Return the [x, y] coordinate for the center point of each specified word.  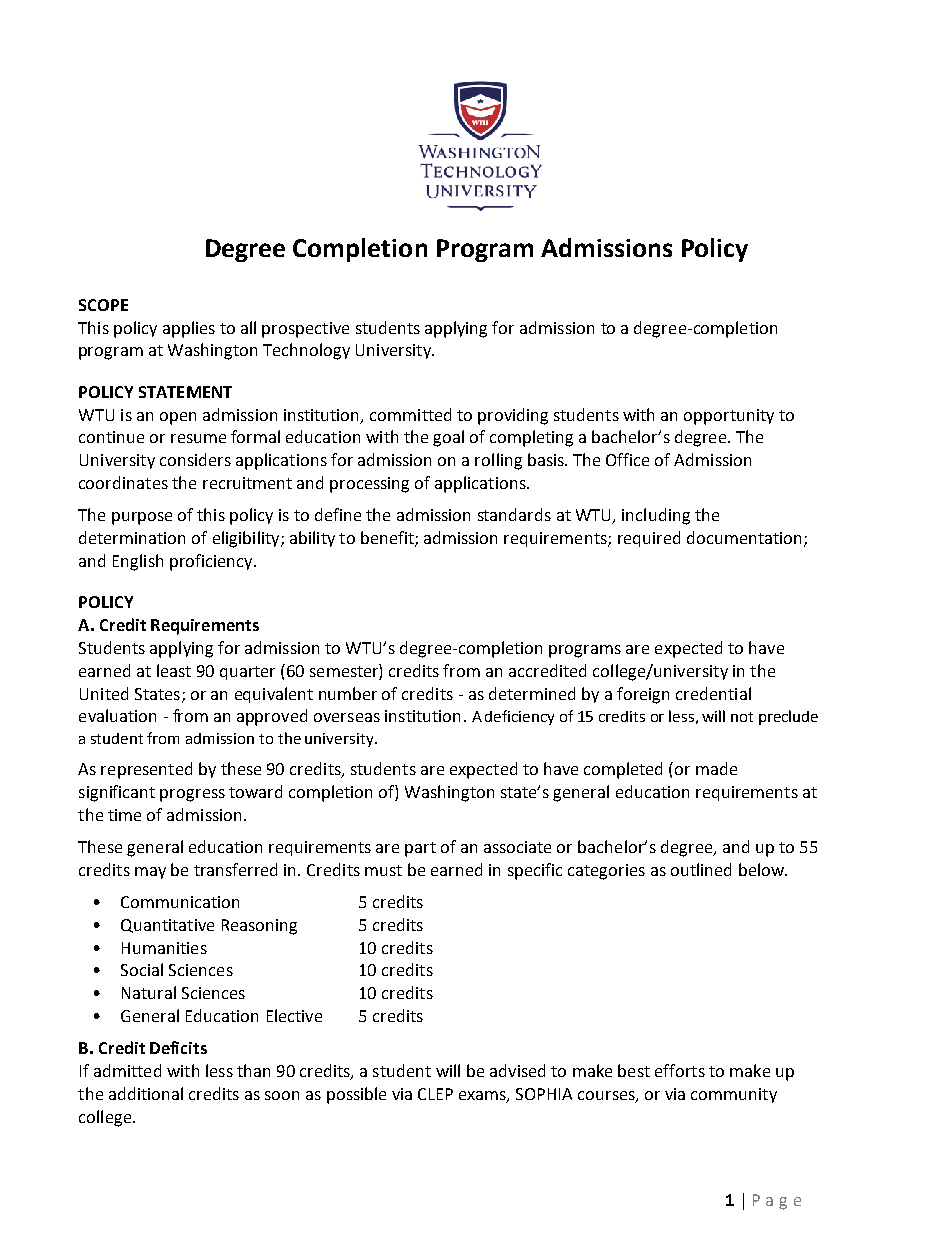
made [716, 768]
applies [189, 329]
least [174, 670]
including [656, 516]
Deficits [178, 1047]
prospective [305, 330]
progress [192, 795]
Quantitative [167, 926]
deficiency [519, 717]
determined [532, 693]
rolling [498, 461]
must [383, 870]
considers [195, 459]
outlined [701, 869]
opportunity [729, 417]
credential [713, 693]
